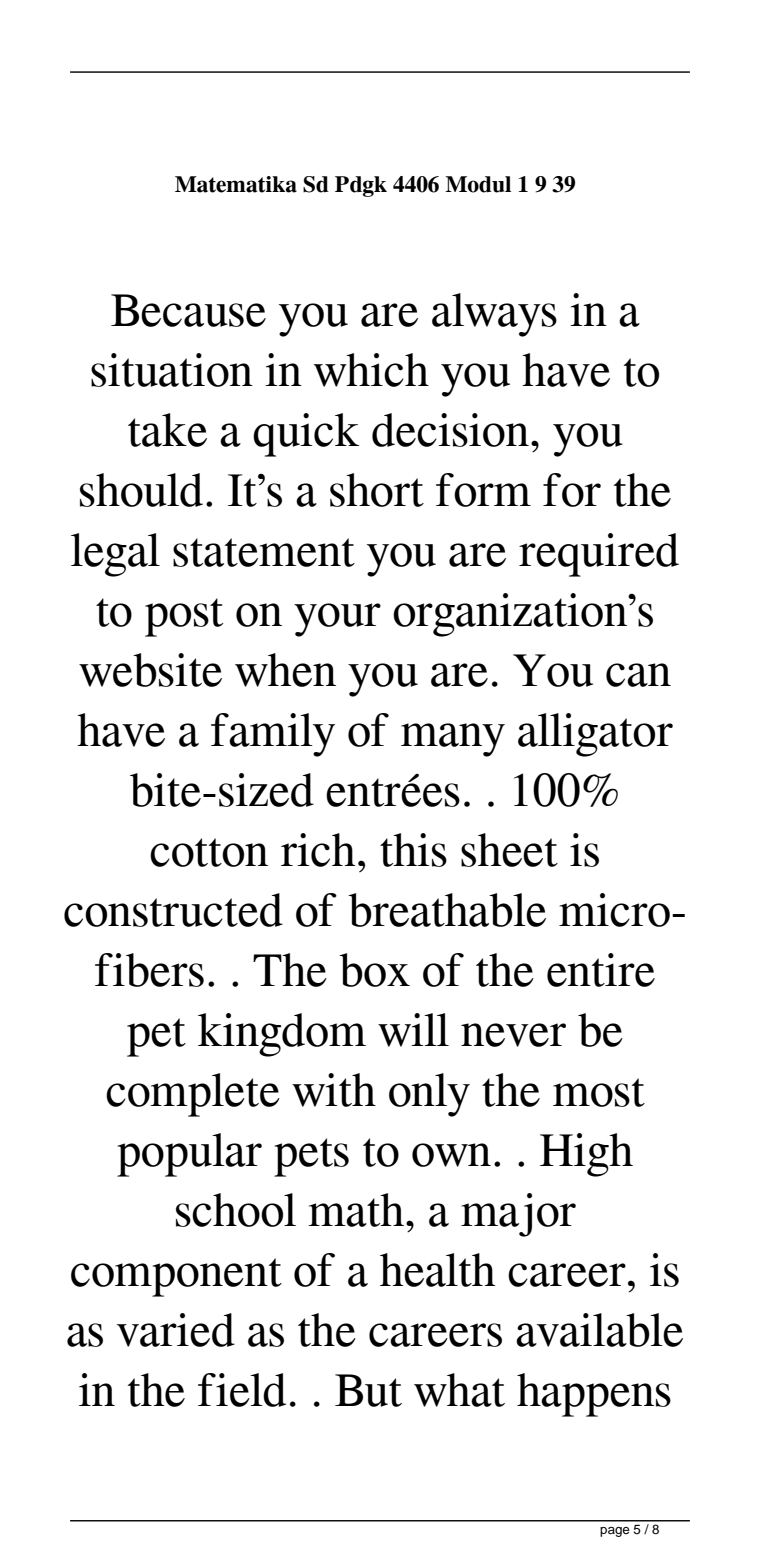 The height and width of the image is (1568, 760). What do you see at coordinates (371, 370) in the image?
I see `which` at bounding box center [371, 370].
